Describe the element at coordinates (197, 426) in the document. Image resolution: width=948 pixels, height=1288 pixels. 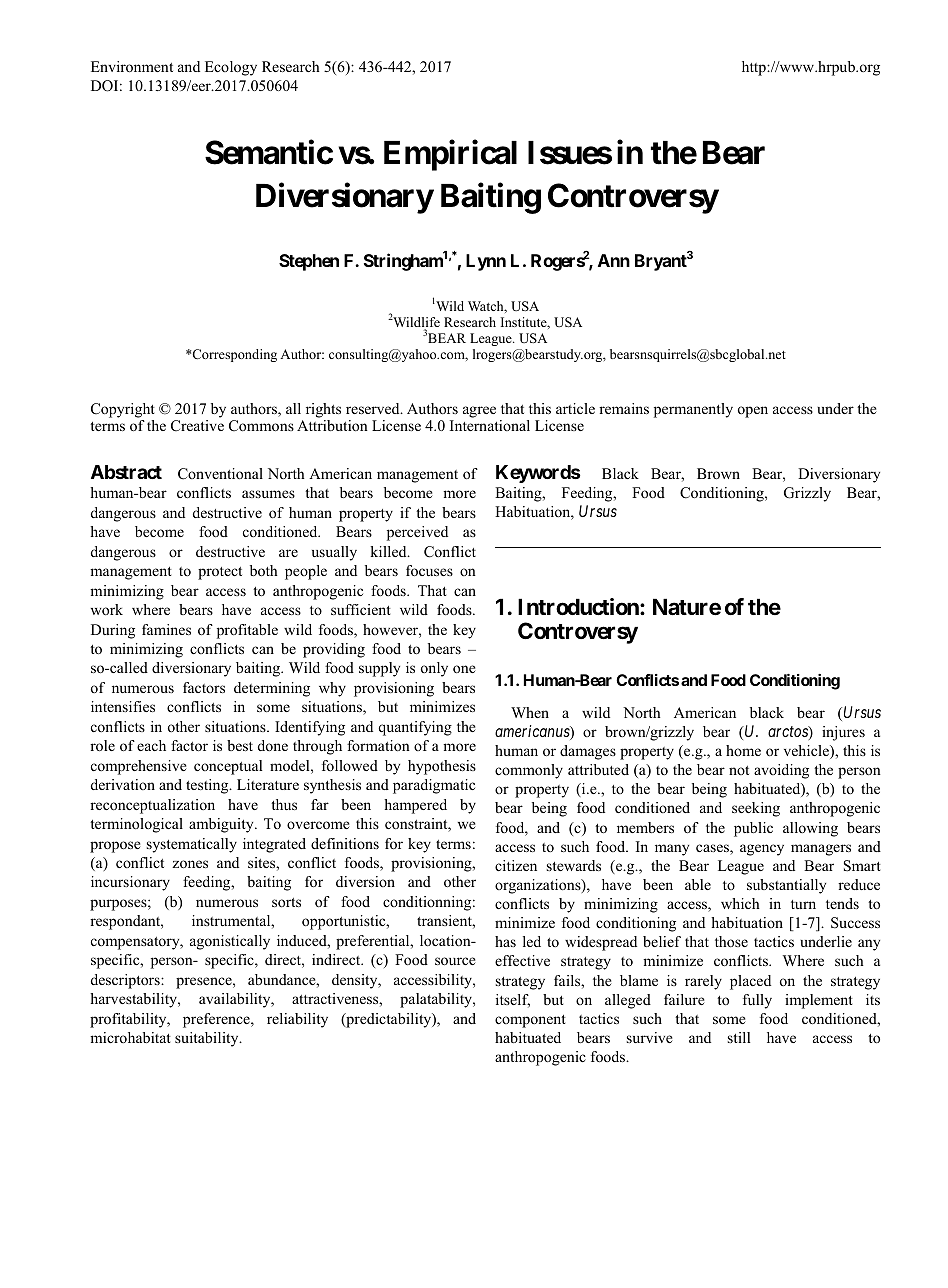
I see `Creative` at that location.
